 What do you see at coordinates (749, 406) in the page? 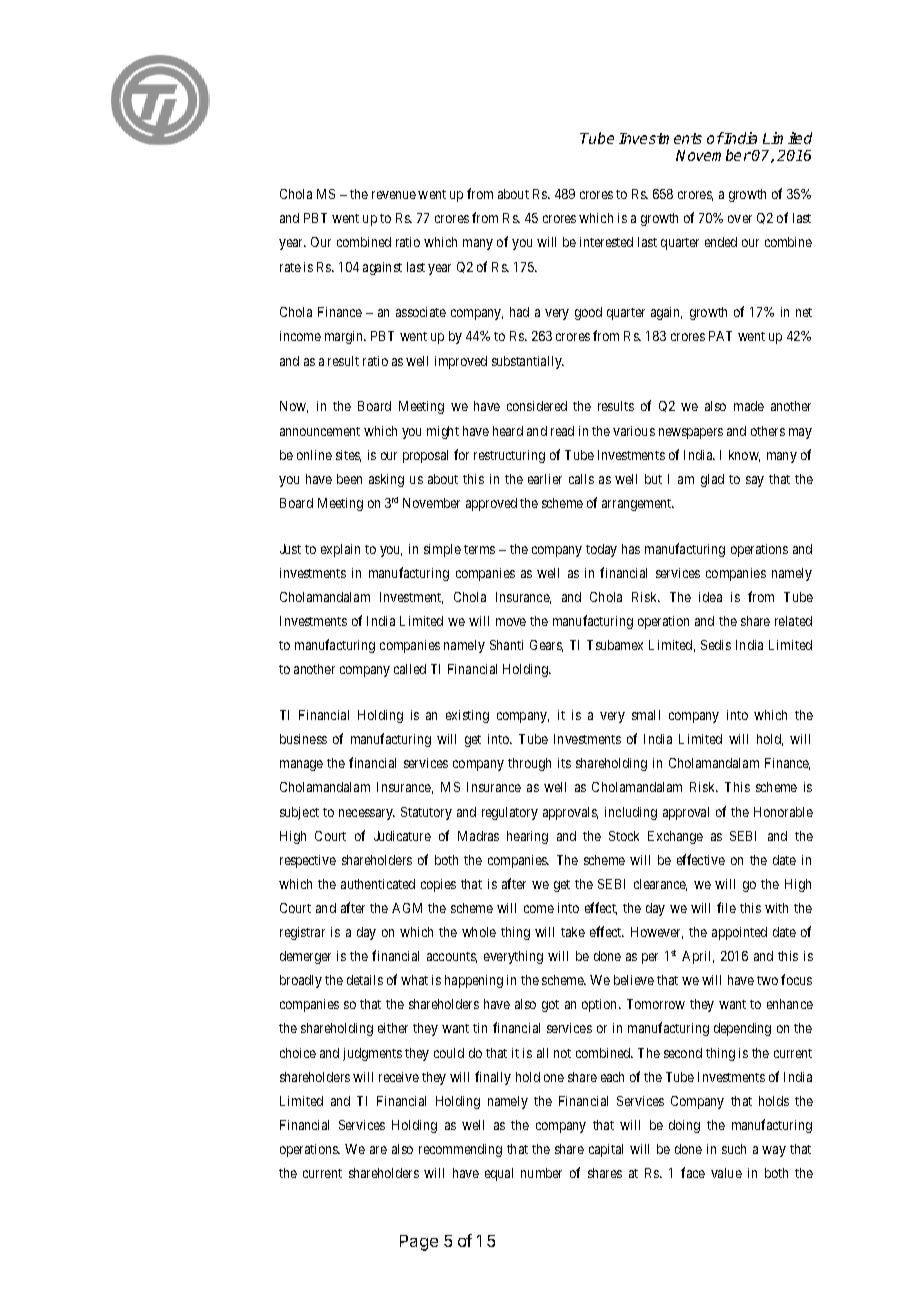
I see `made` at bounding box center [749, 406].
